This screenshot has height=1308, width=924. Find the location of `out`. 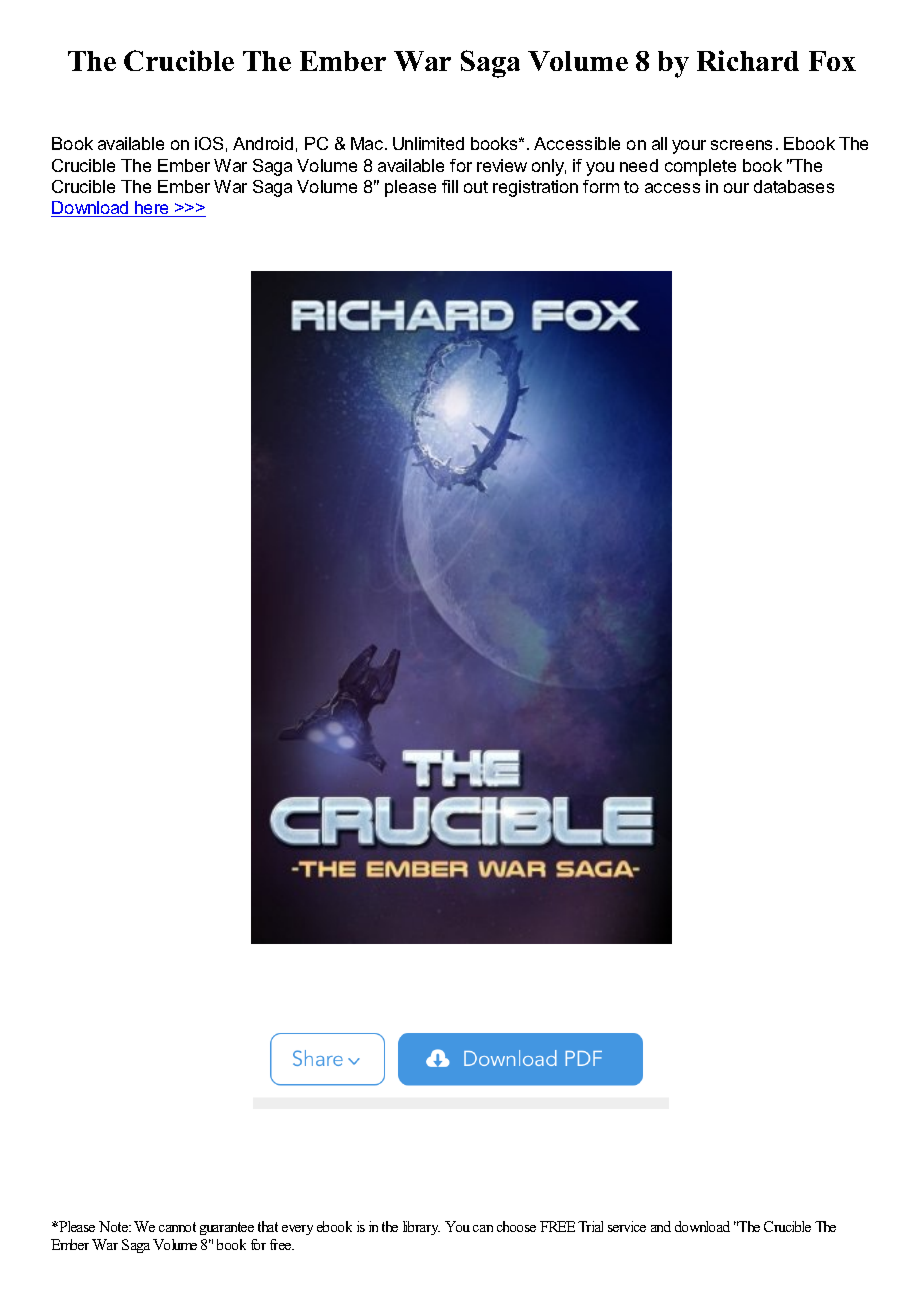

out is located at coordinates (476, 187).
